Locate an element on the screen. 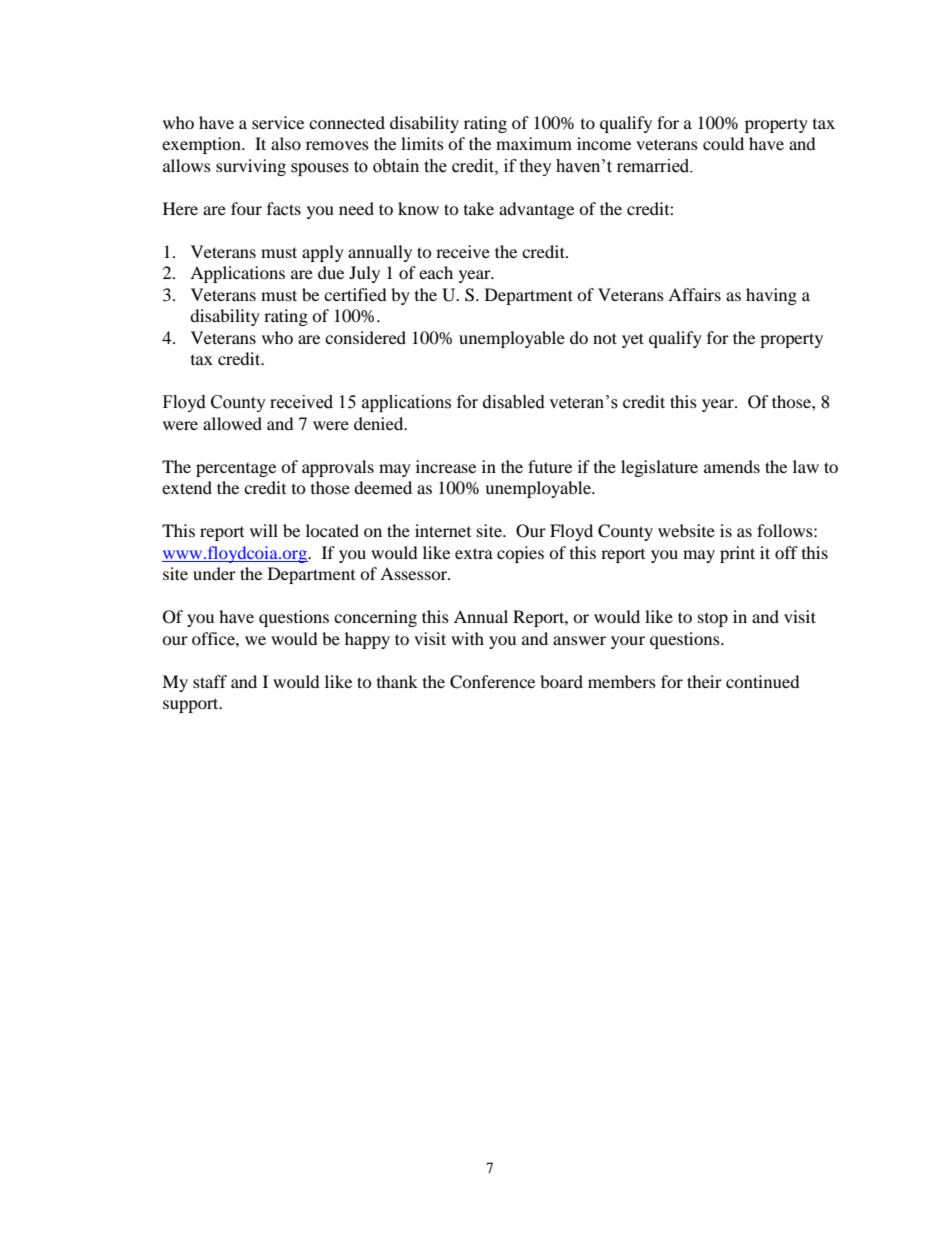 The width and height of the screenshot is (952, 1233). maximum is located at coordinates (534, 143).
